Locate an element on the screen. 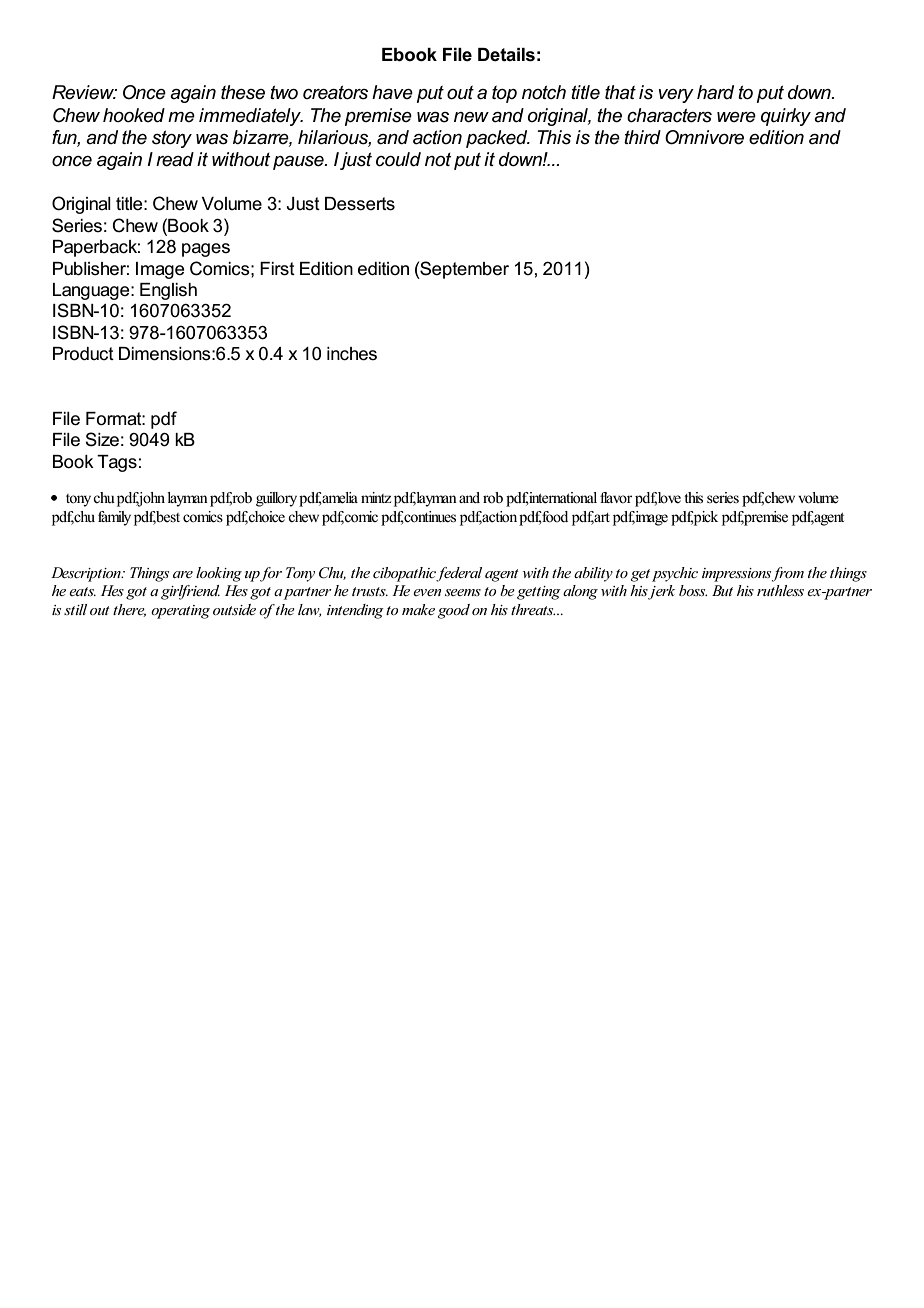  could is located at coordinates (398, 159).
